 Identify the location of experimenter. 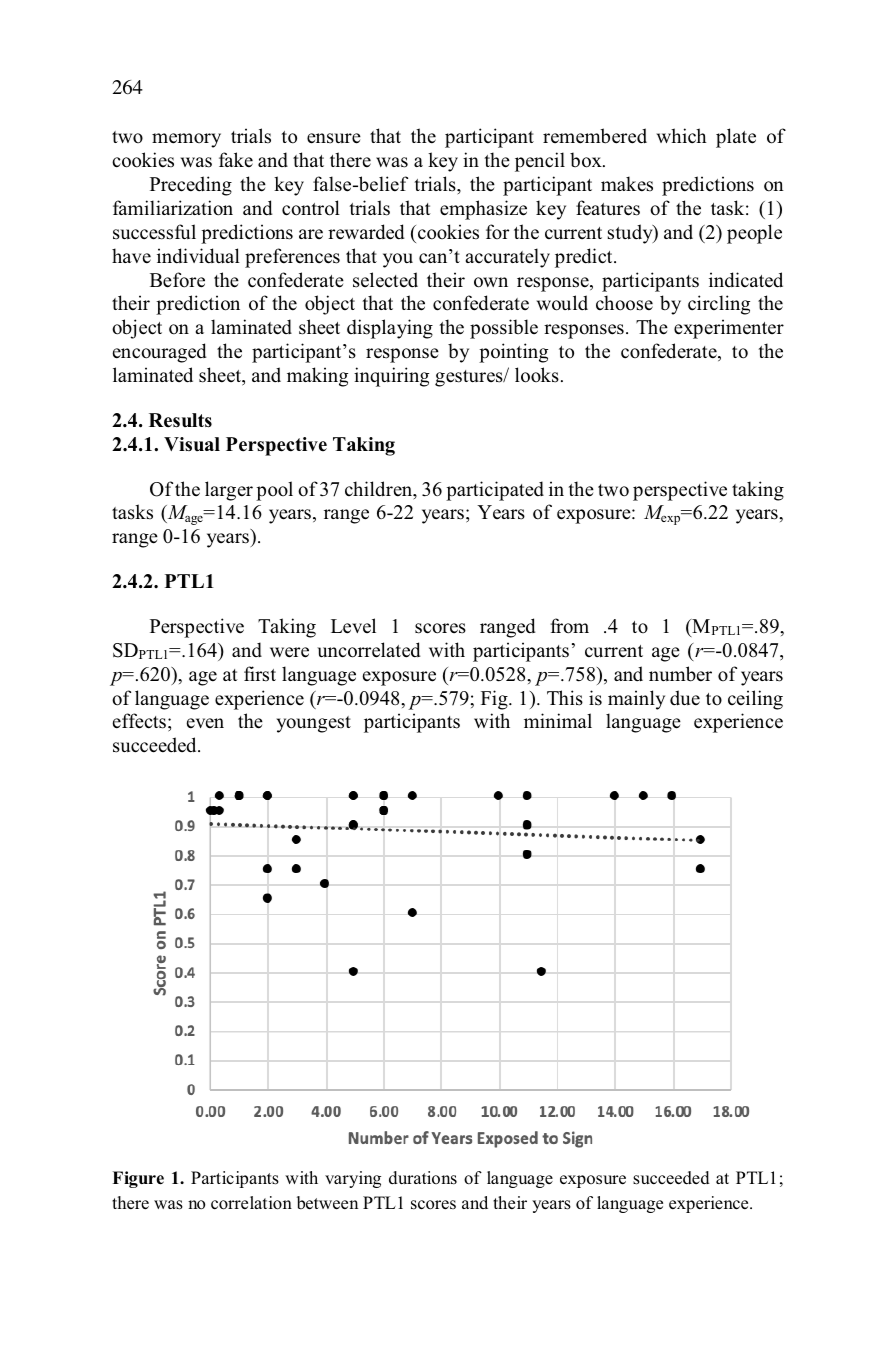
(729, 329).
